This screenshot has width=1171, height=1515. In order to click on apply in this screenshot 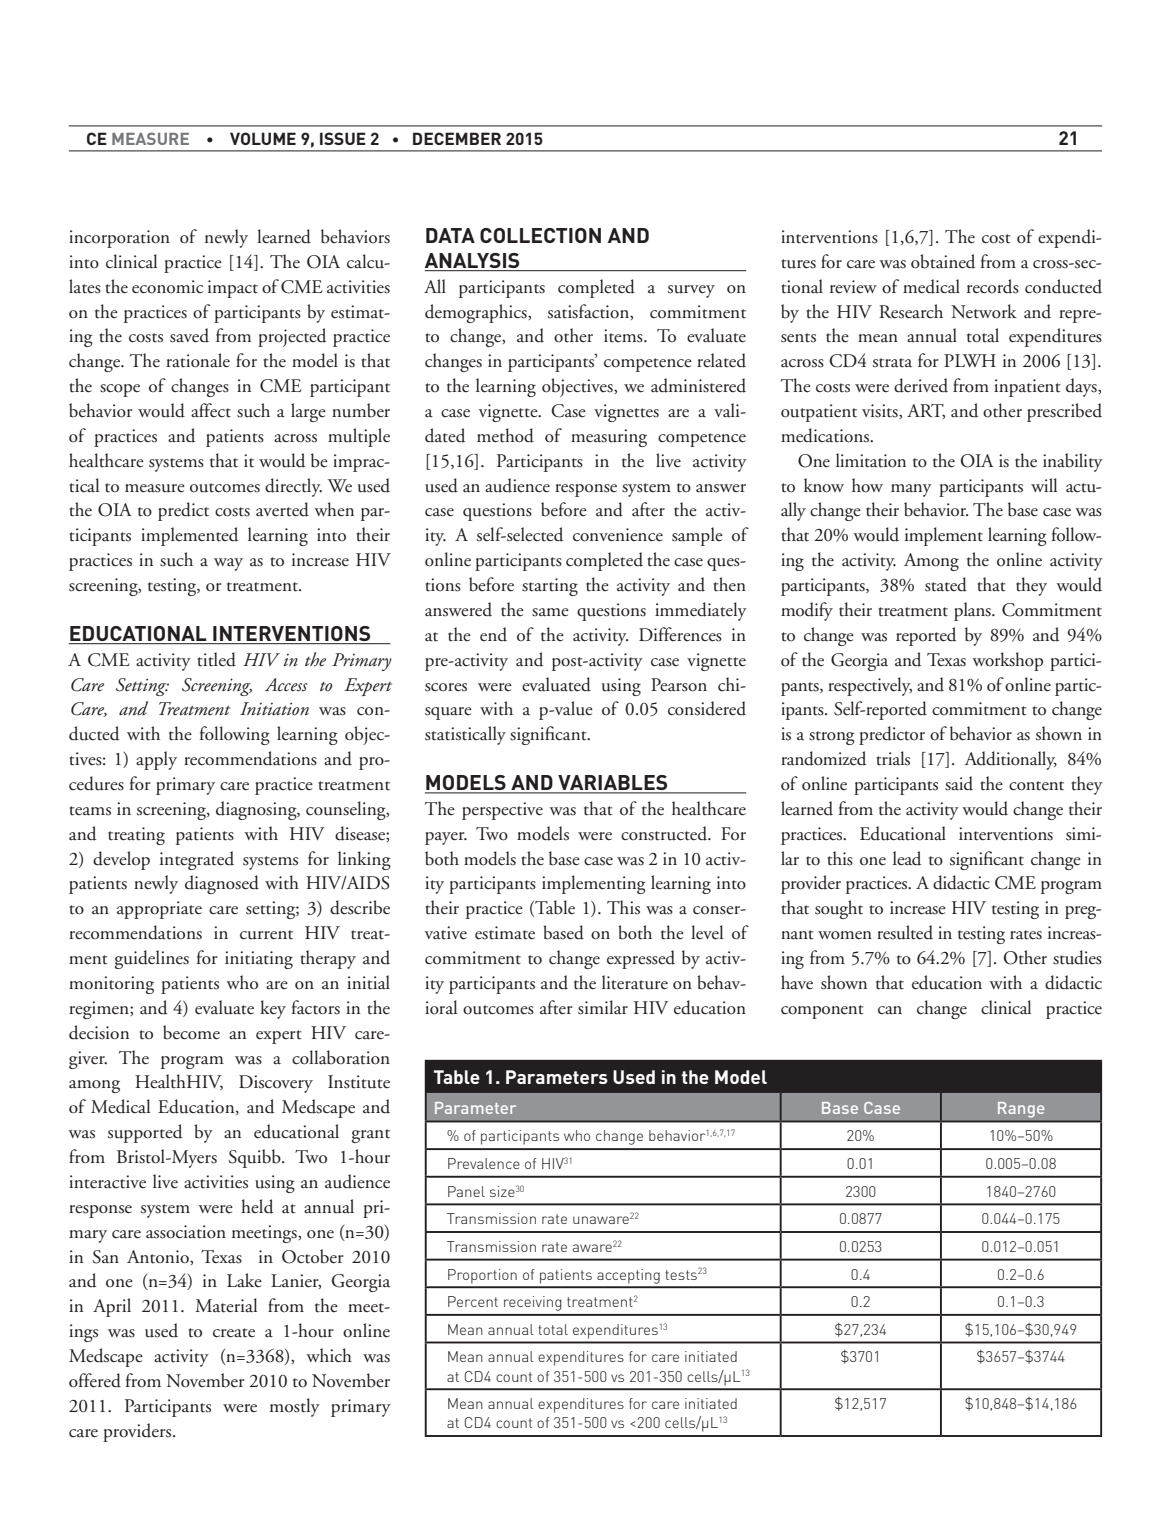, I will do `click(156, 760)`.
